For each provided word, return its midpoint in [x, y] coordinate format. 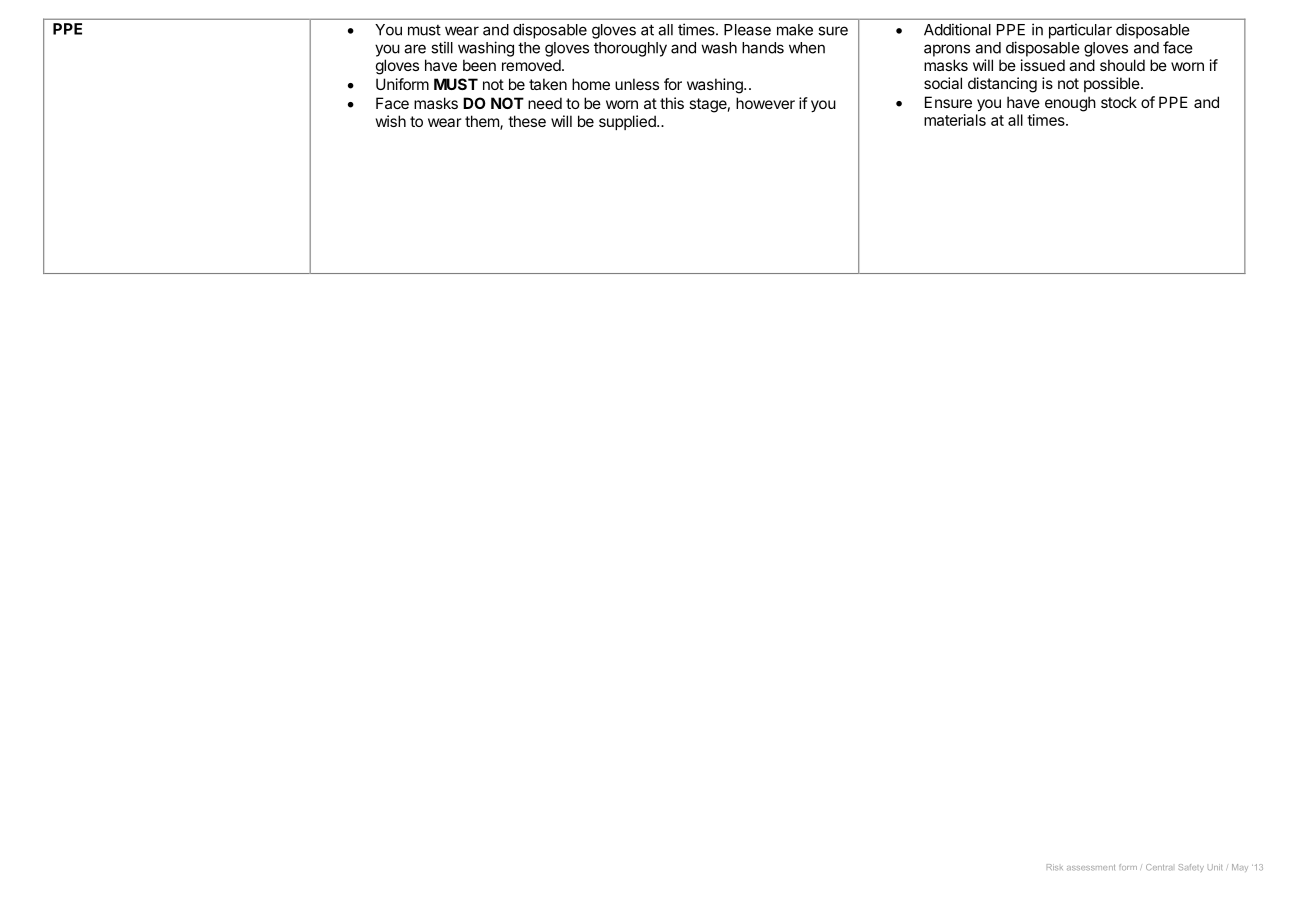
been [479, 65]
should [1122, 65]
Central [1159, 867]
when [807, 48]
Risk [1055, 867]
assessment [1091, 867]
